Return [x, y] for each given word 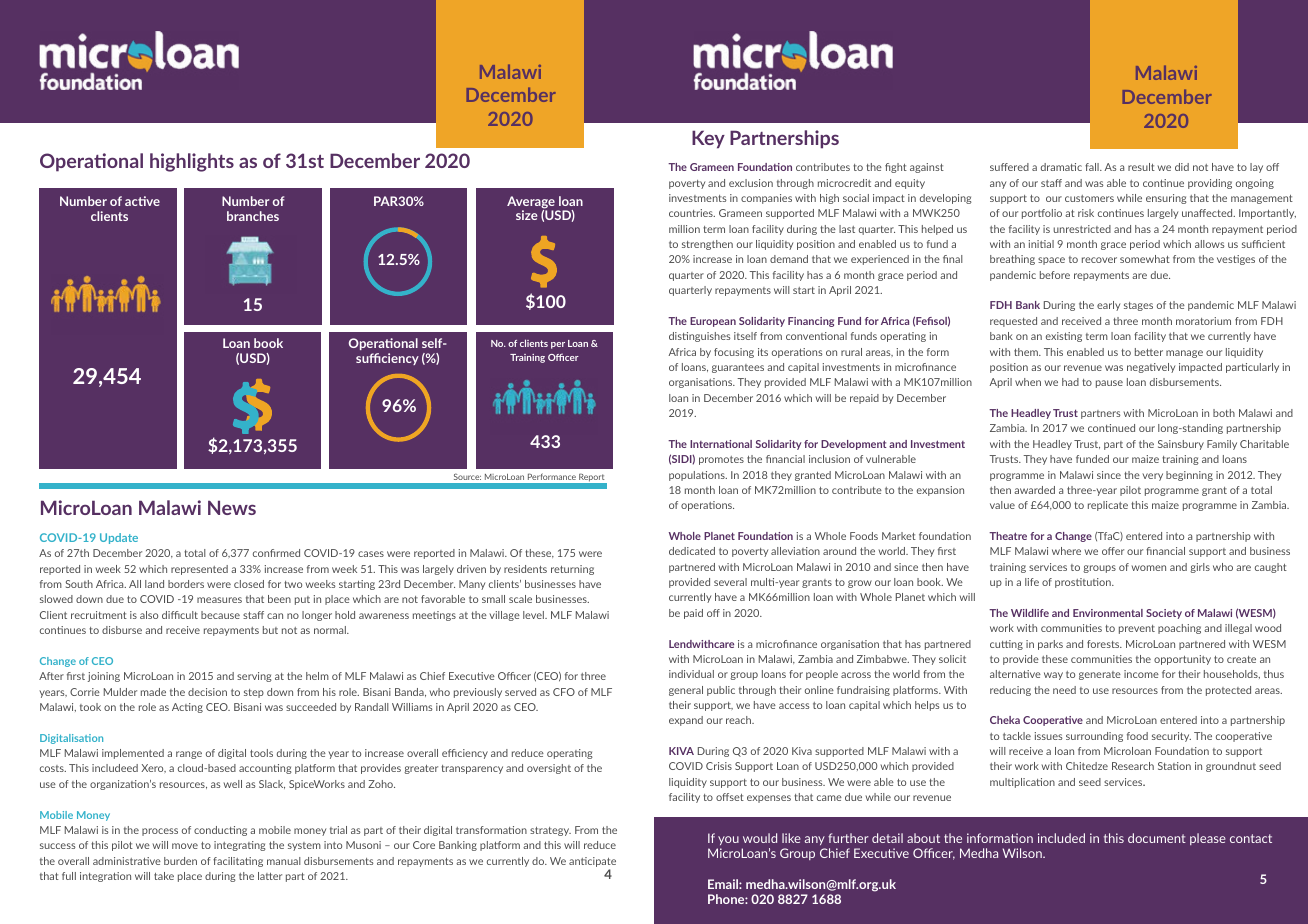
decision [207, 692]
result [1141, 167]
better [1149, 352]
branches [253, 216]
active [142, 201]
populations [698, 476]
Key [708, 139]
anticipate [592, 863]
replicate [1108, 506]
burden [180, 861]
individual [691, 674]
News [232, 507]
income [1141, 674]
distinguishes [699, 337]
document [1157, 838]
